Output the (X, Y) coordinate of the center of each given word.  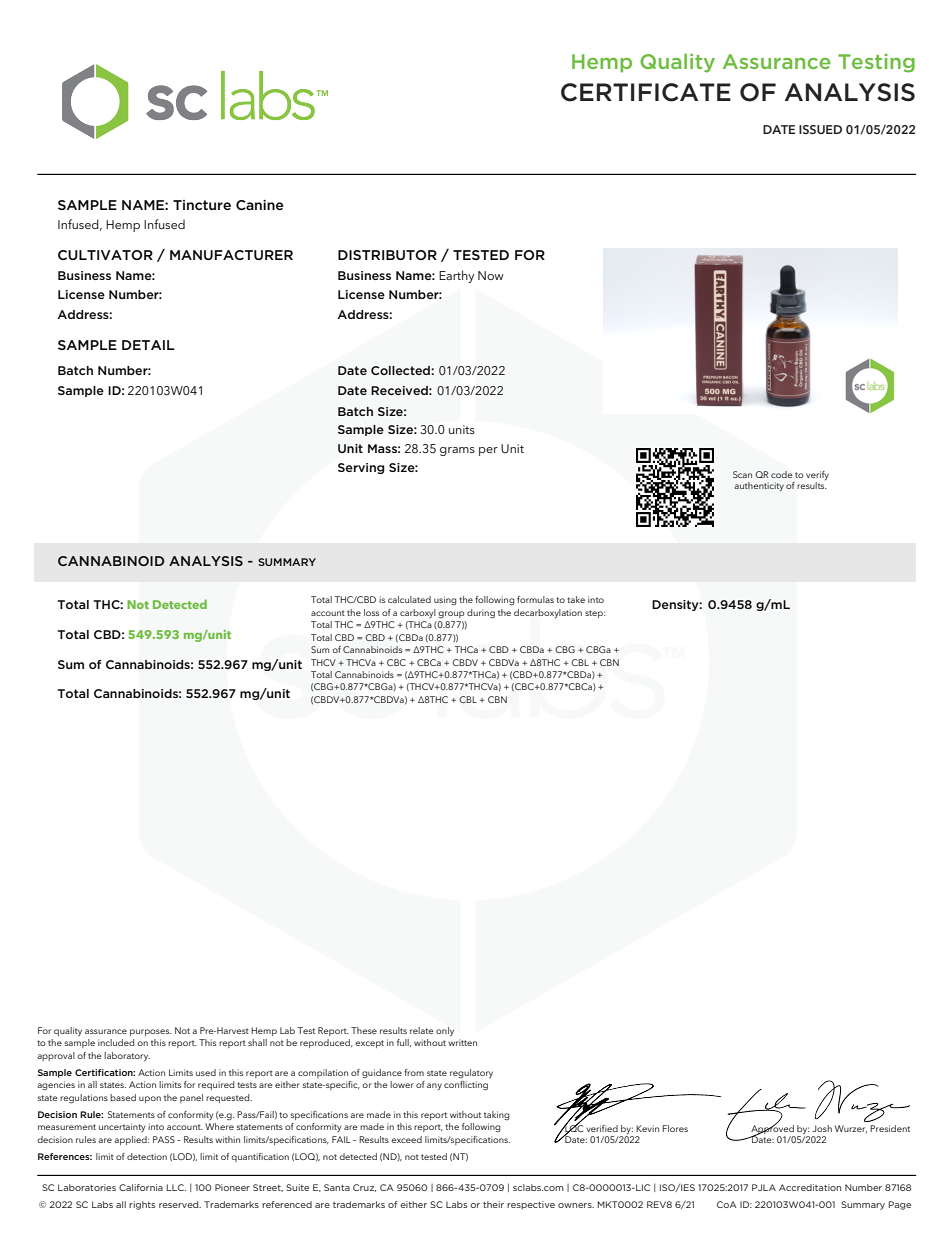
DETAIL (148, 345)
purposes (150, 1032)
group (451, 615)
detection (147, 1156)
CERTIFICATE (646, 92)
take (576, 599)
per (488, 451)
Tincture (202, 205)
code (782, 474)
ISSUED (820, 129)
